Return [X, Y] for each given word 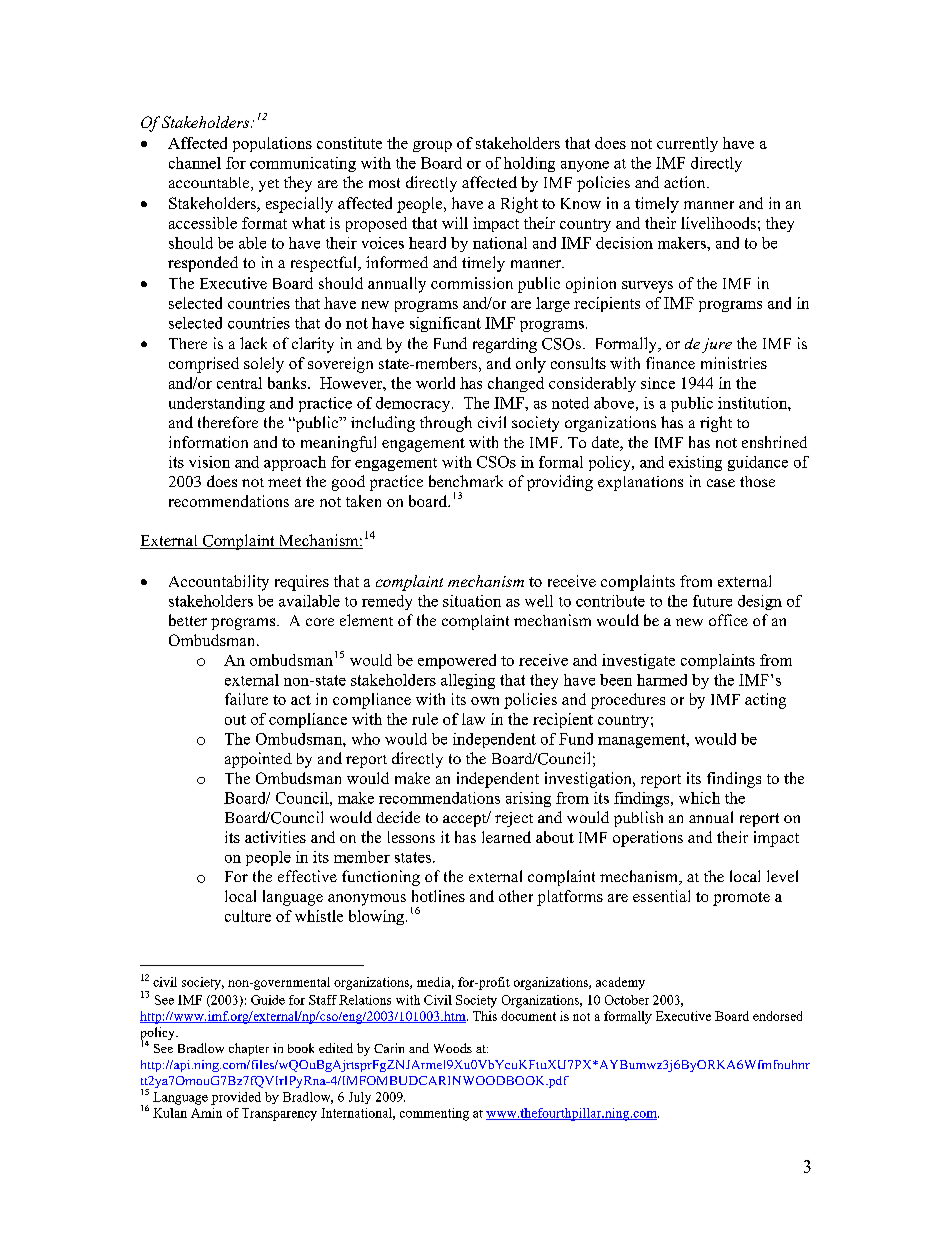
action [686, 182]
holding [529, 164]
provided [236, 1098]
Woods [453, 1048]
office [728, 620]
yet [269, 185]
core [320, 622]
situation [472, 601]
